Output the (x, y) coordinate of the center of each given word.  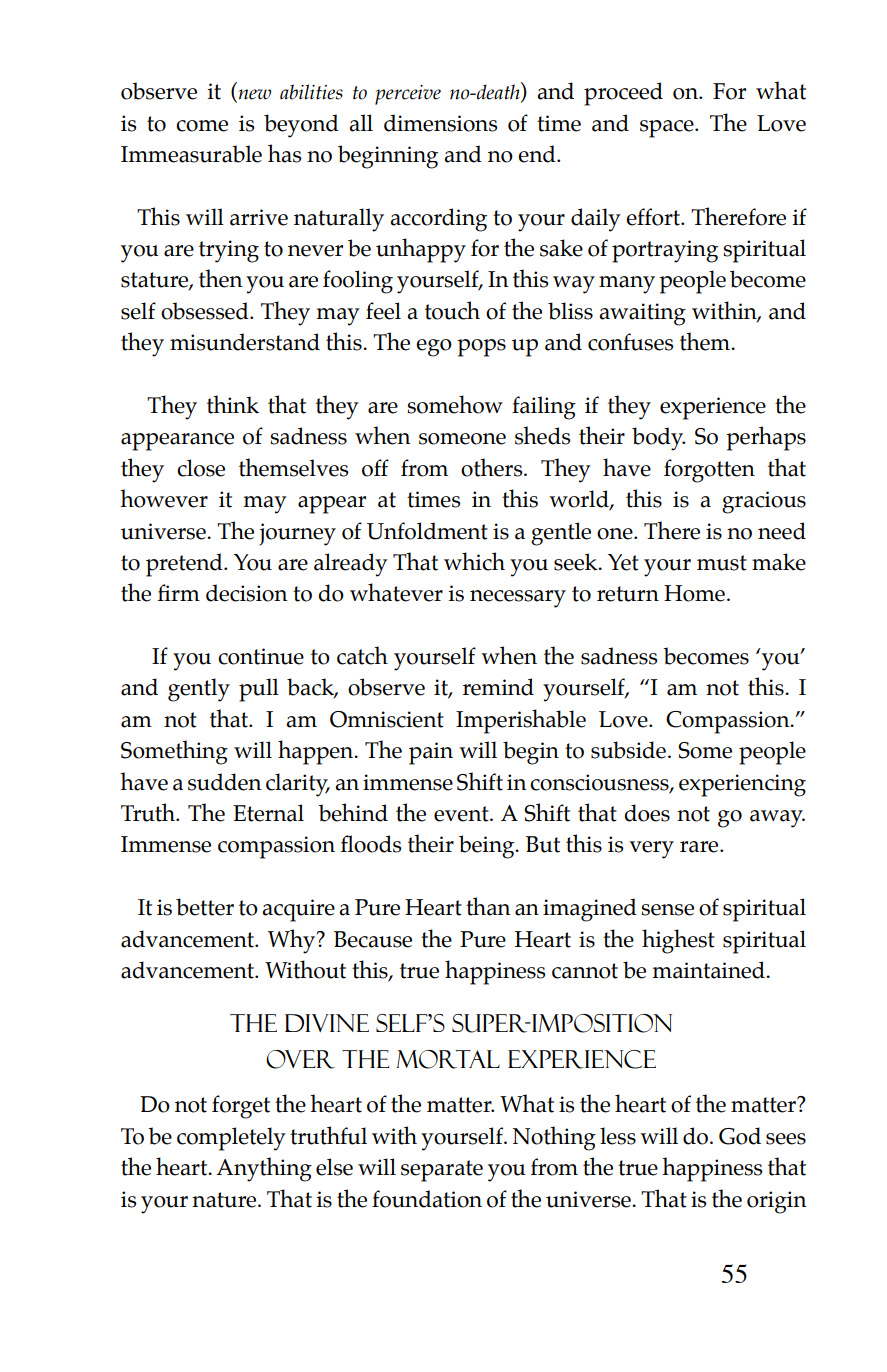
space (668, 129)
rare (700, 847)
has (284, 153)
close (201, 468)
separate (442, 1171)
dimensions (440, 123)
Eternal (268, 813)
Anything (264, 1169)
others (493, 467)
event (462, 814)
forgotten (709, 471)
